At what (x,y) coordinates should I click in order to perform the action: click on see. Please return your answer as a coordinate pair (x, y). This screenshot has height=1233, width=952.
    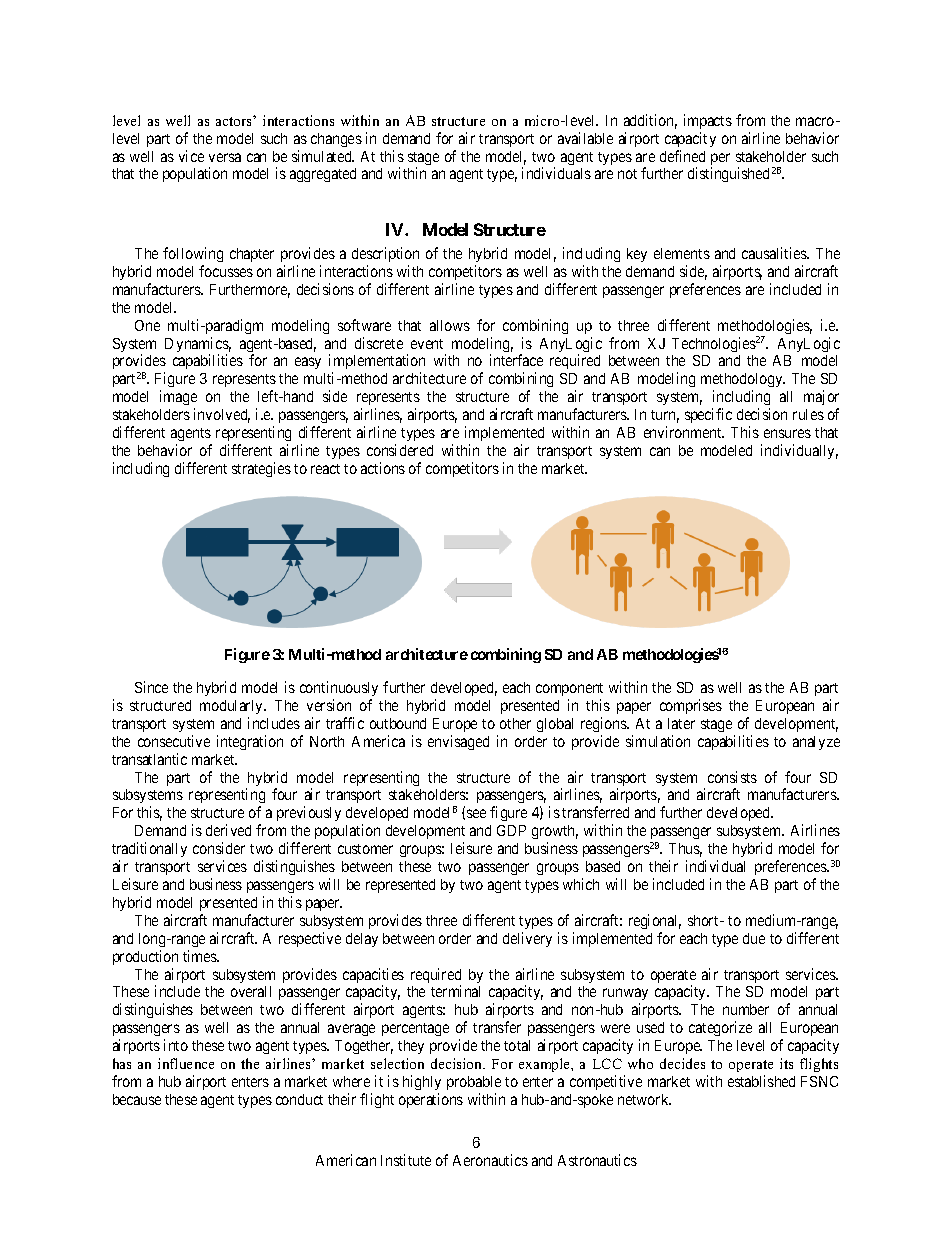
    Looking at the image, I should click on (476, 813).
